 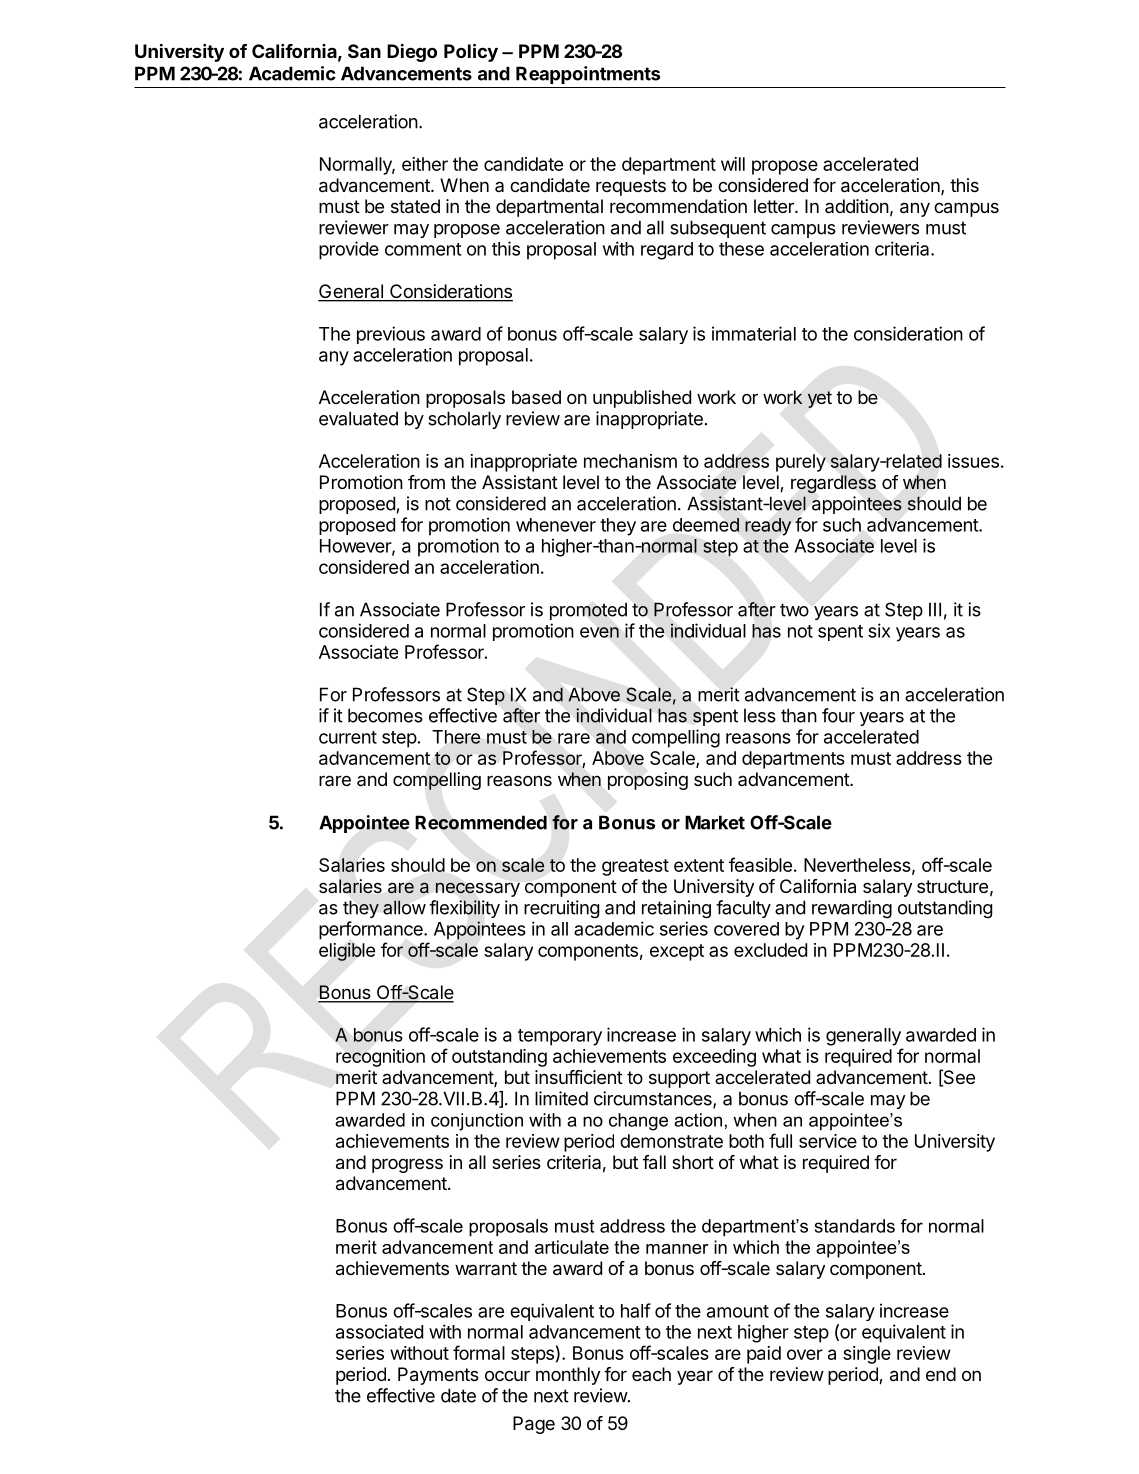 What do you see at coordinates (599, 632) in the screenshot?
I see `even` at bounding box center [599, 632].
